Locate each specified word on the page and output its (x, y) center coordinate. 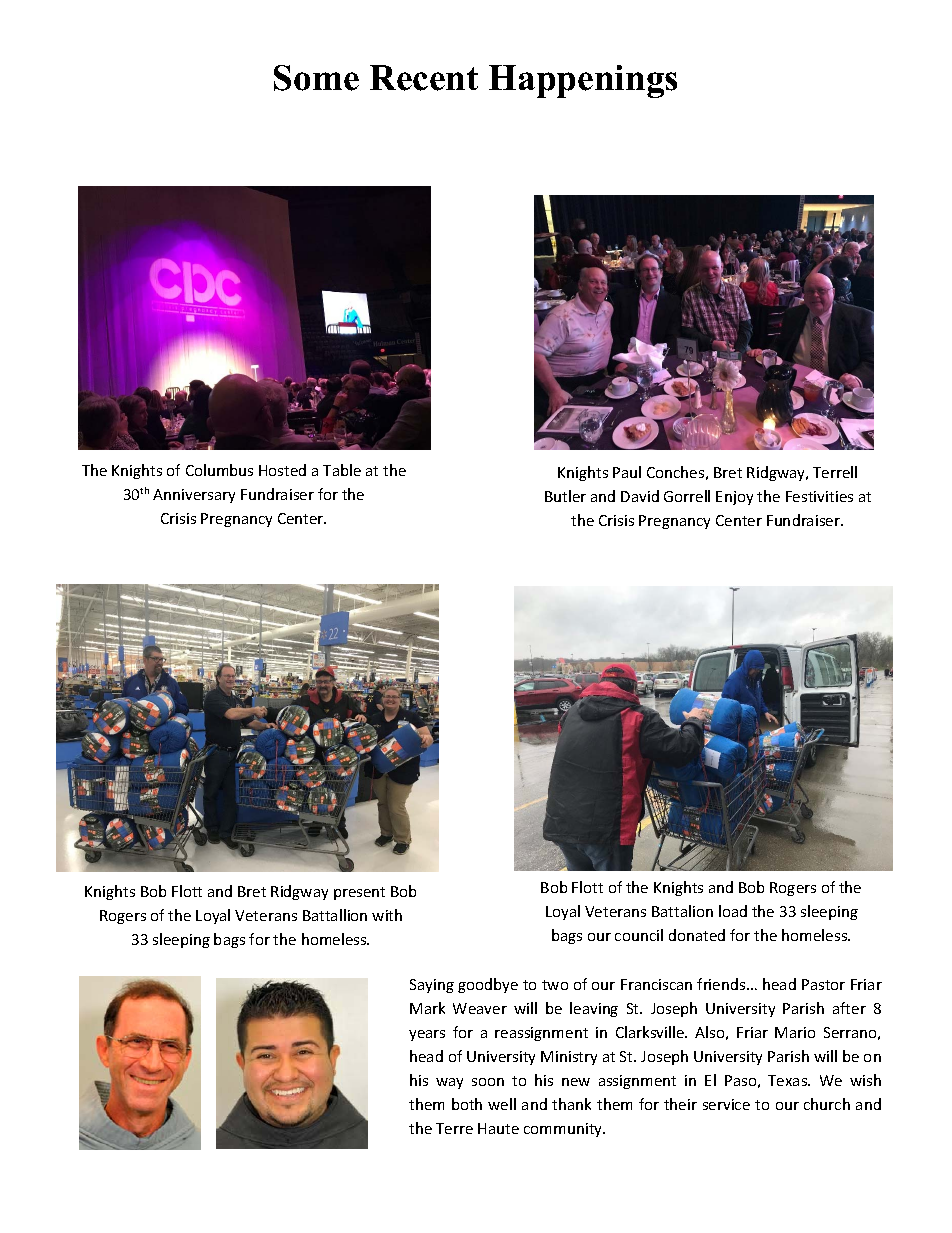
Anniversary (194, 496)
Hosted (282, 470)
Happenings (583, 81)
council (639, 935)
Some (316, 78)
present (359, 893)
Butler (565, 496)
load (733, 911)
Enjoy (734, 498)
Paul (627, 472)
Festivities (819, 496)
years (427, 1035)
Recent (424, 78)
